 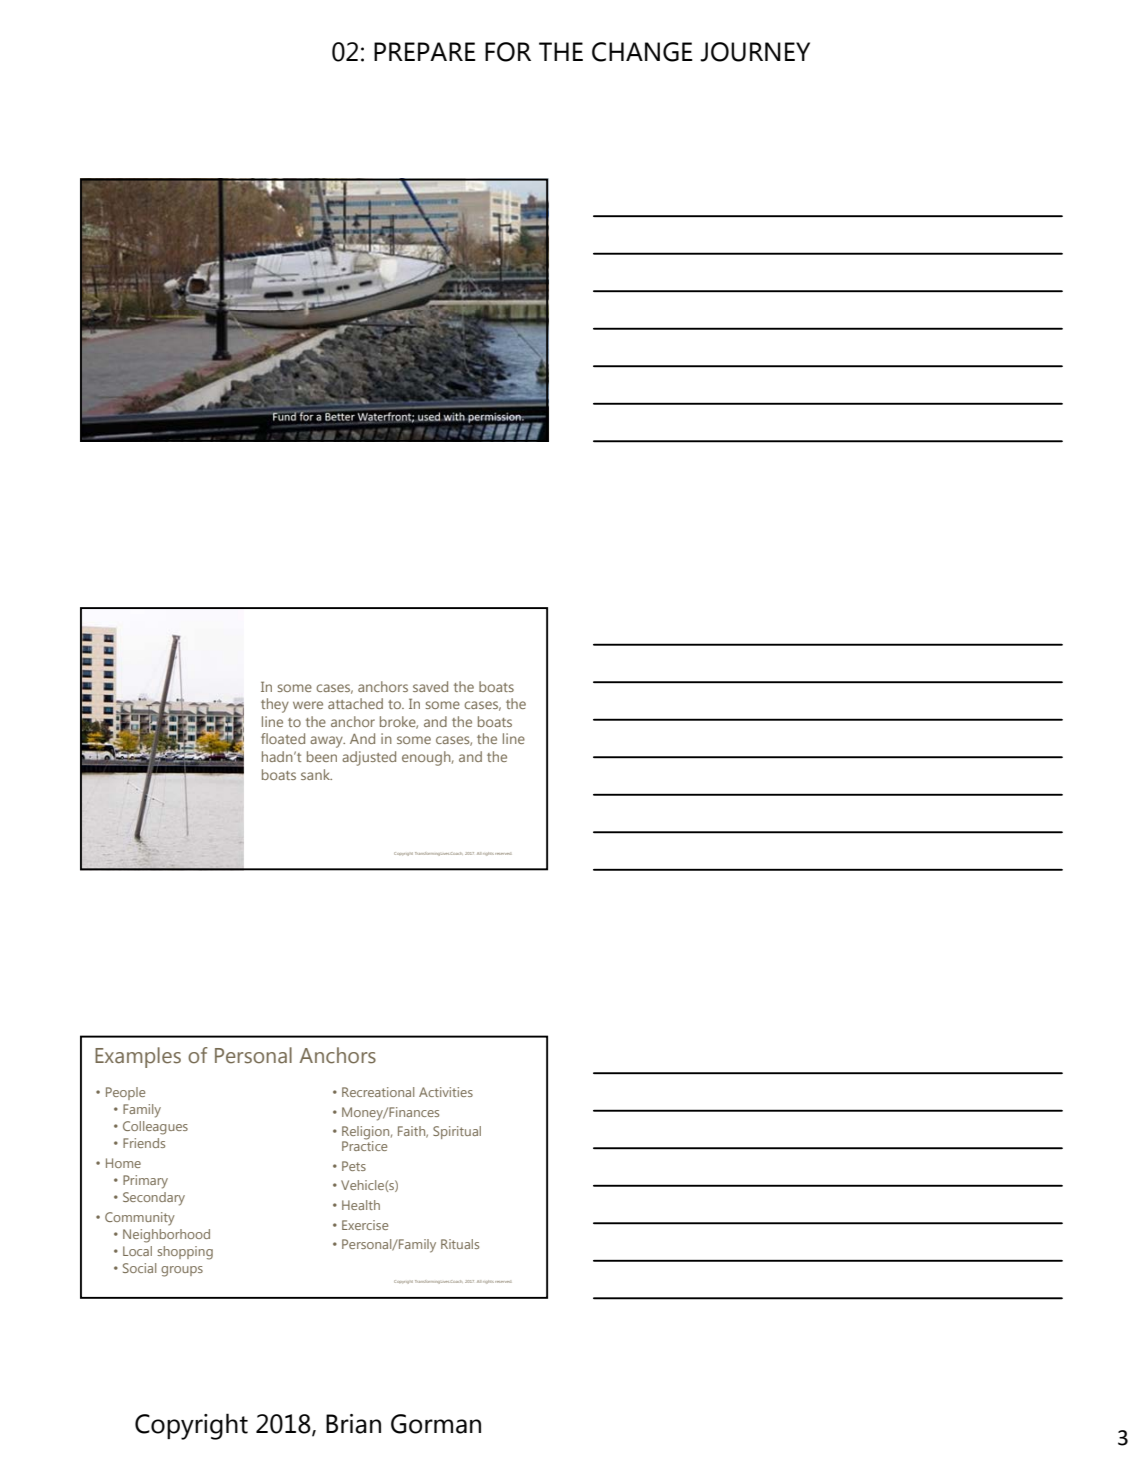 What do you see at coordinates (425, 51) in the screenshot?
I see `PREPARE` at bounding box center [425, 51].
